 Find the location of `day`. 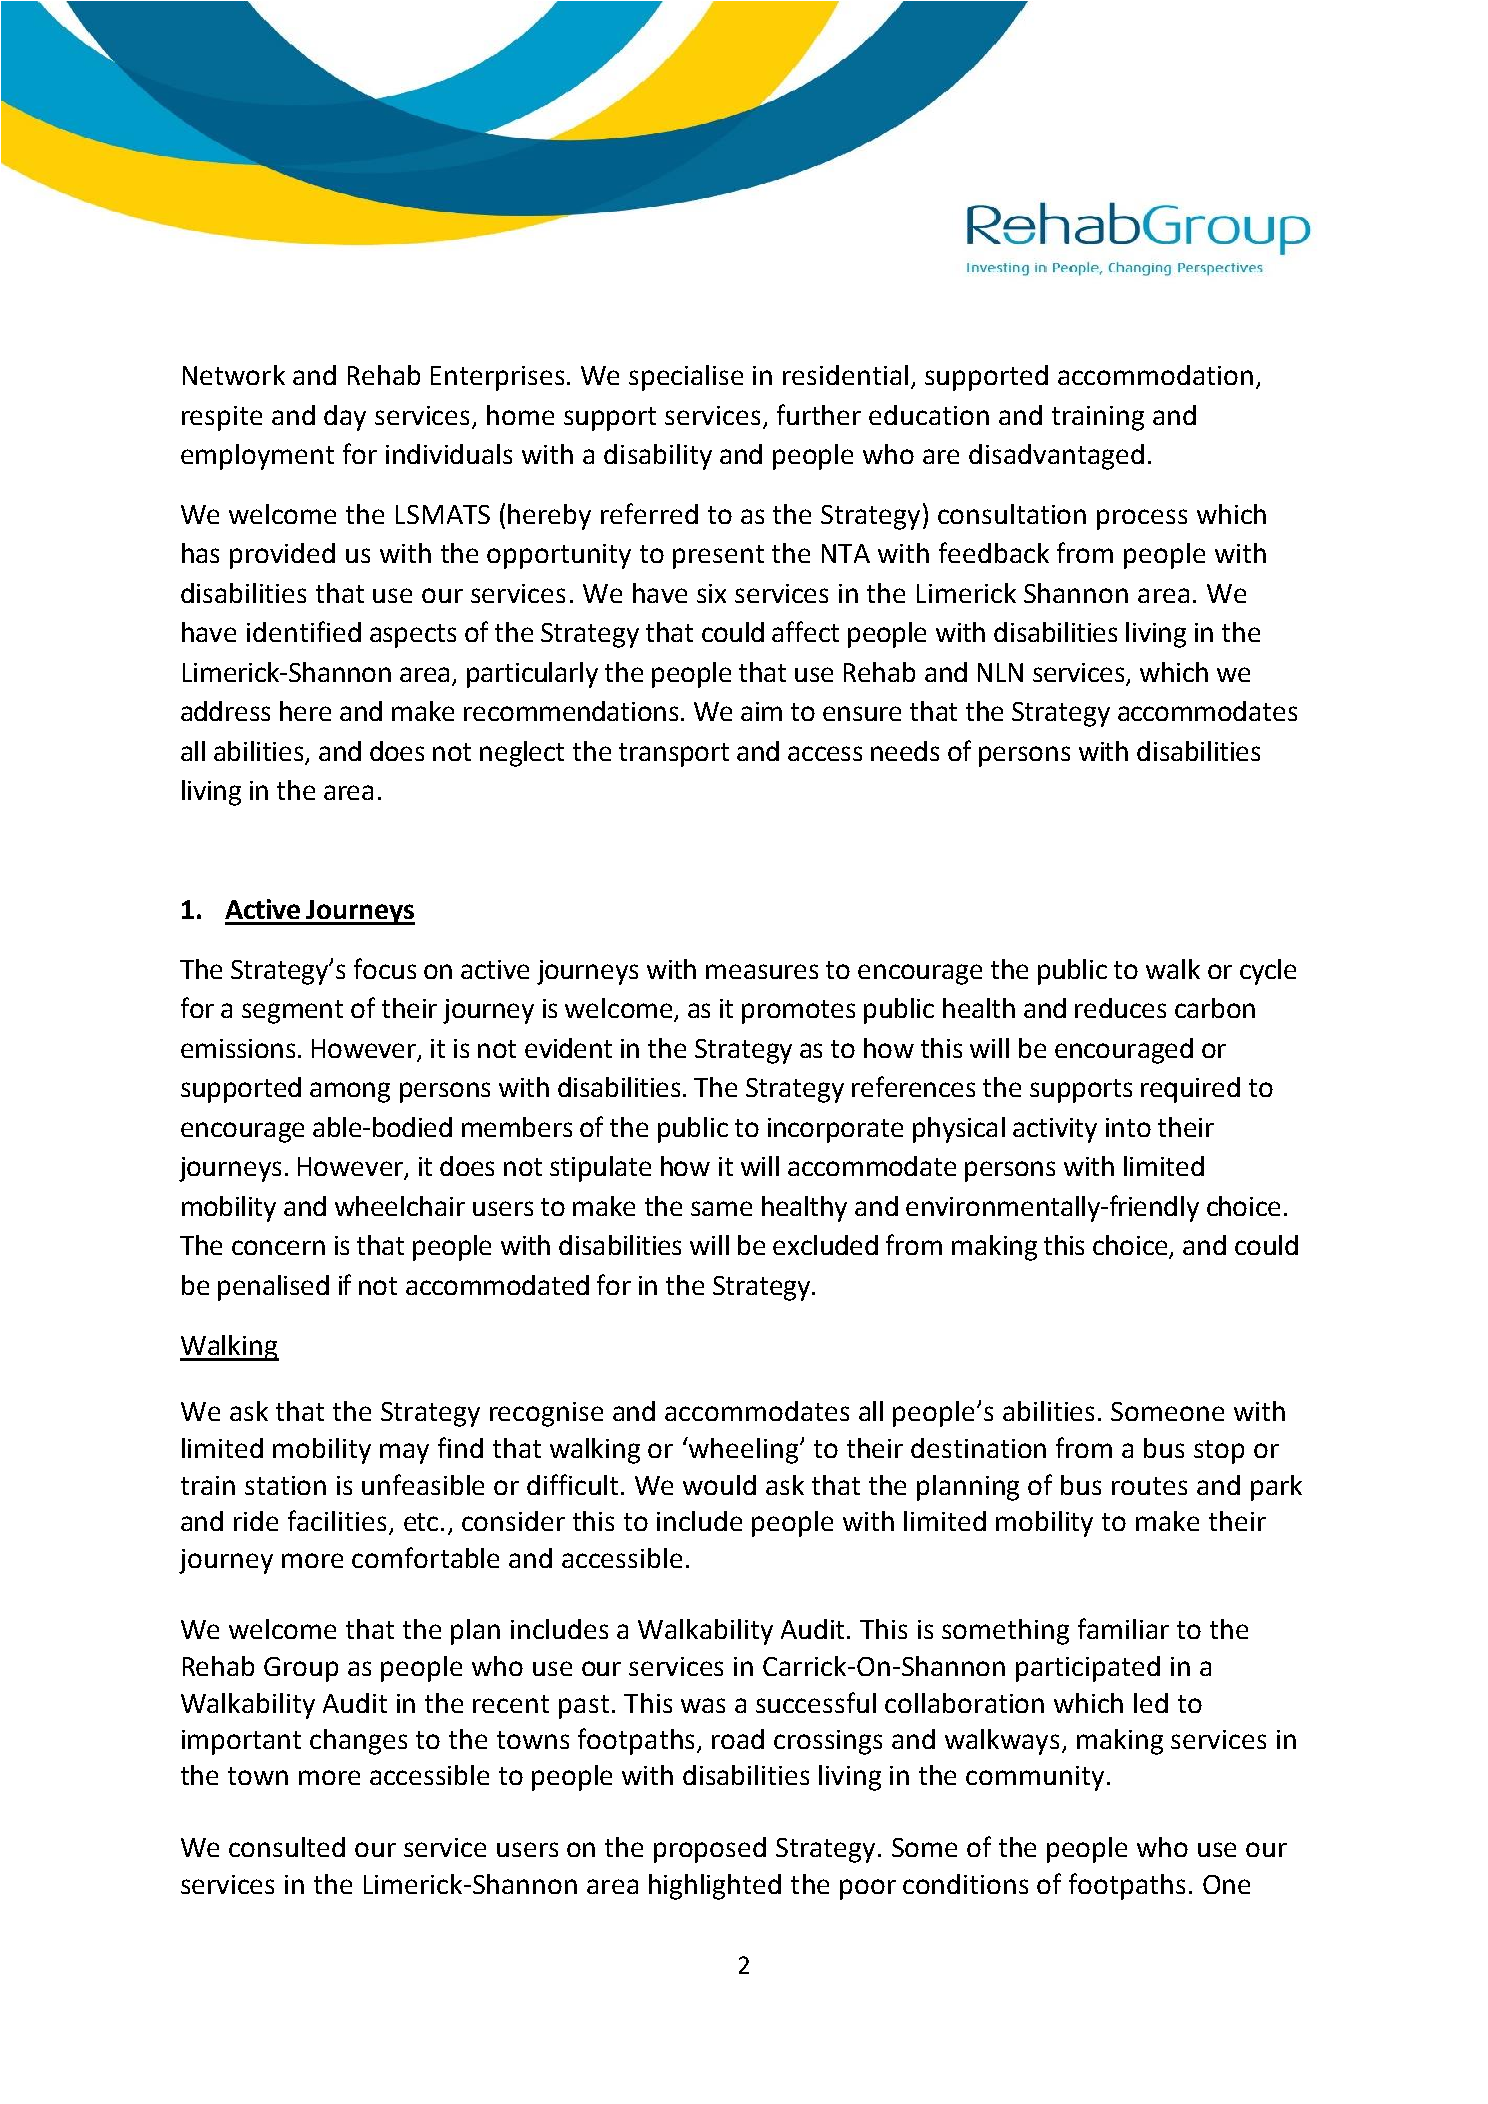

day is located at coordinates (345, 418).
